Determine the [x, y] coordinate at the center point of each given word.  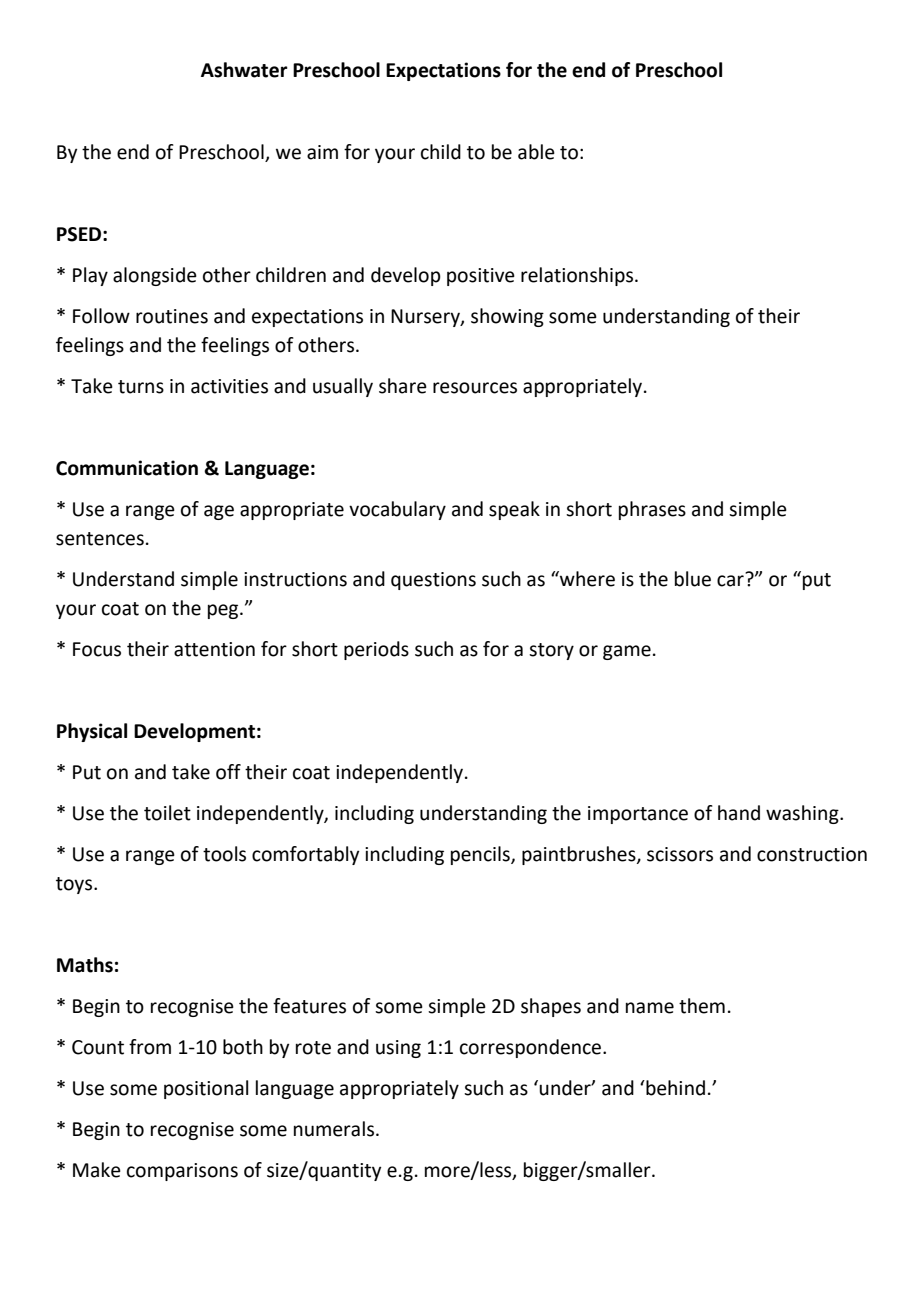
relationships [578, 276]
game [627, 652]
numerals [334, 1129]
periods [376, 650]
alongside [155, 276]
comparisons [182, 1172]
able [536, 152]
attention [214, 649]
